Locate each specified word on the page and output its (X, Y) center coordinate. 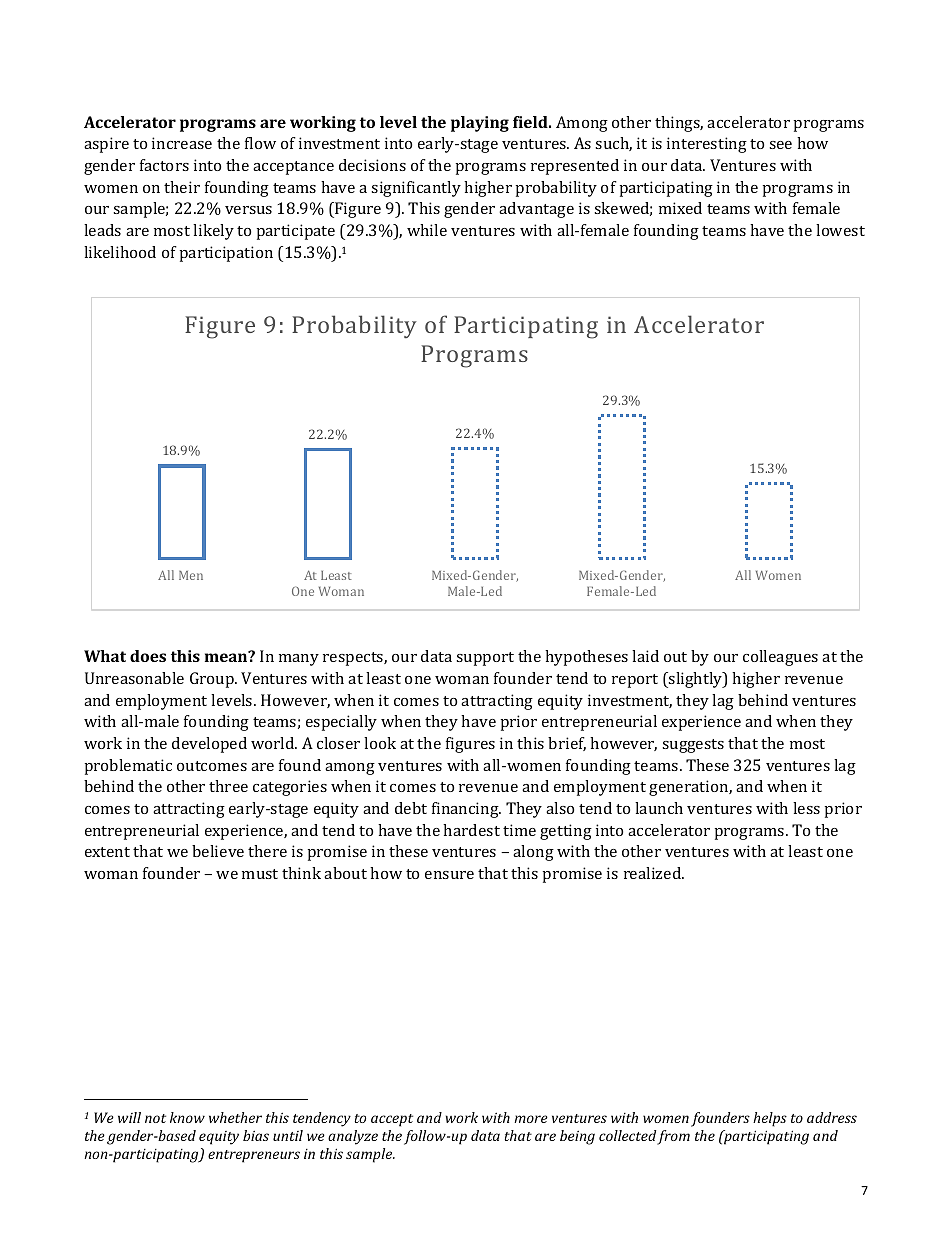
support (485, 659)
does (148, 656)
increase (182, 143)
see (780, 145)
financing (466, 810)
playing (480, 124)
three (228, 786)
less (806, 808)
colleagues (780, 658)
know (187, 1117)
